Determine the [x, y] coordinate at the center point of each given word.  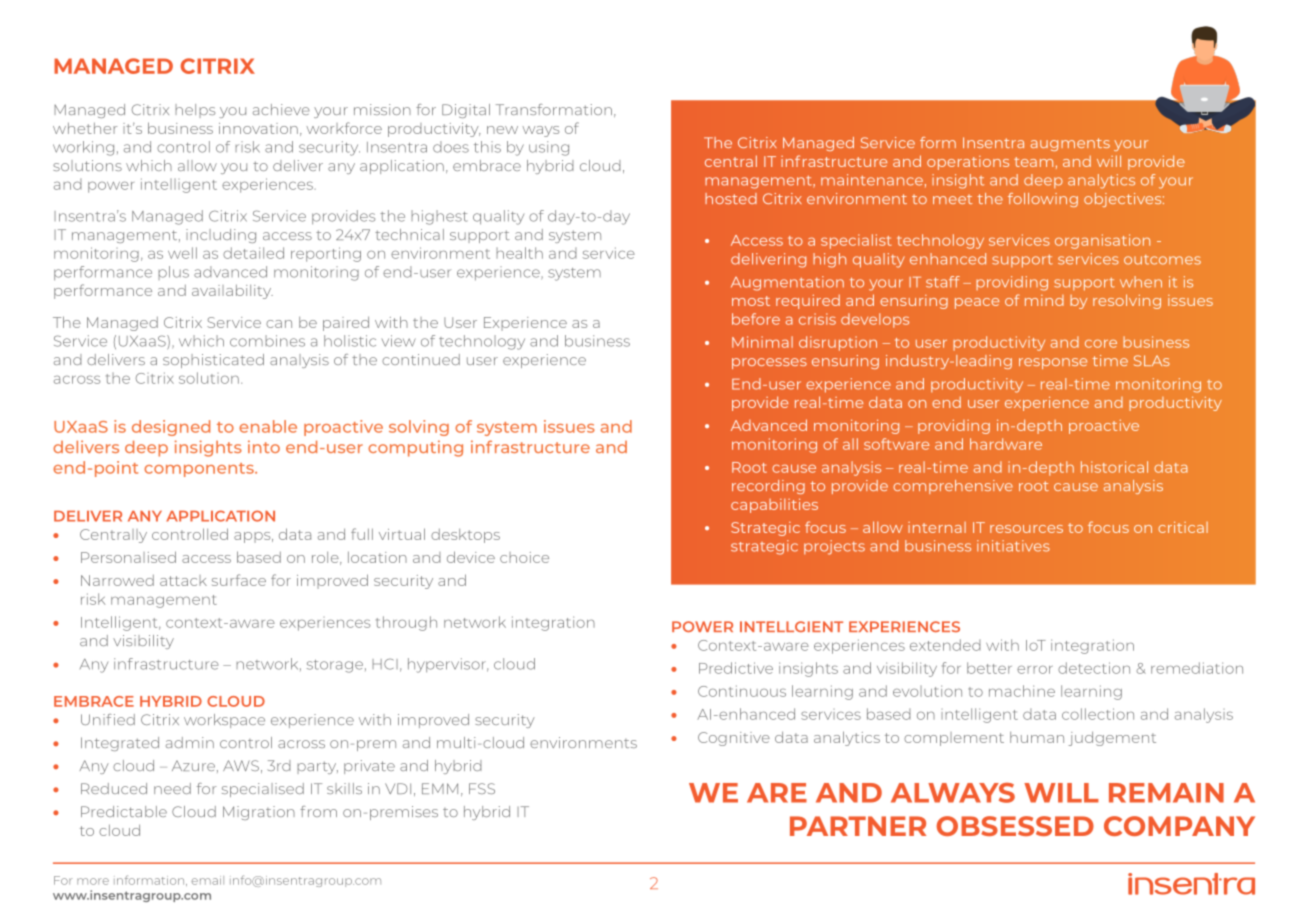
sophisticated [213, 361]
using [549, 148]
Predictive [736, 668]
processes [769, 363]
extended [945, 645]
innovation [258, 128]
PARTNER [858, 826]
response [1053, 363]
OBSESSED [1015, 826]
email [207, 880]
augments [1070, 144]
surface [239, 580]
